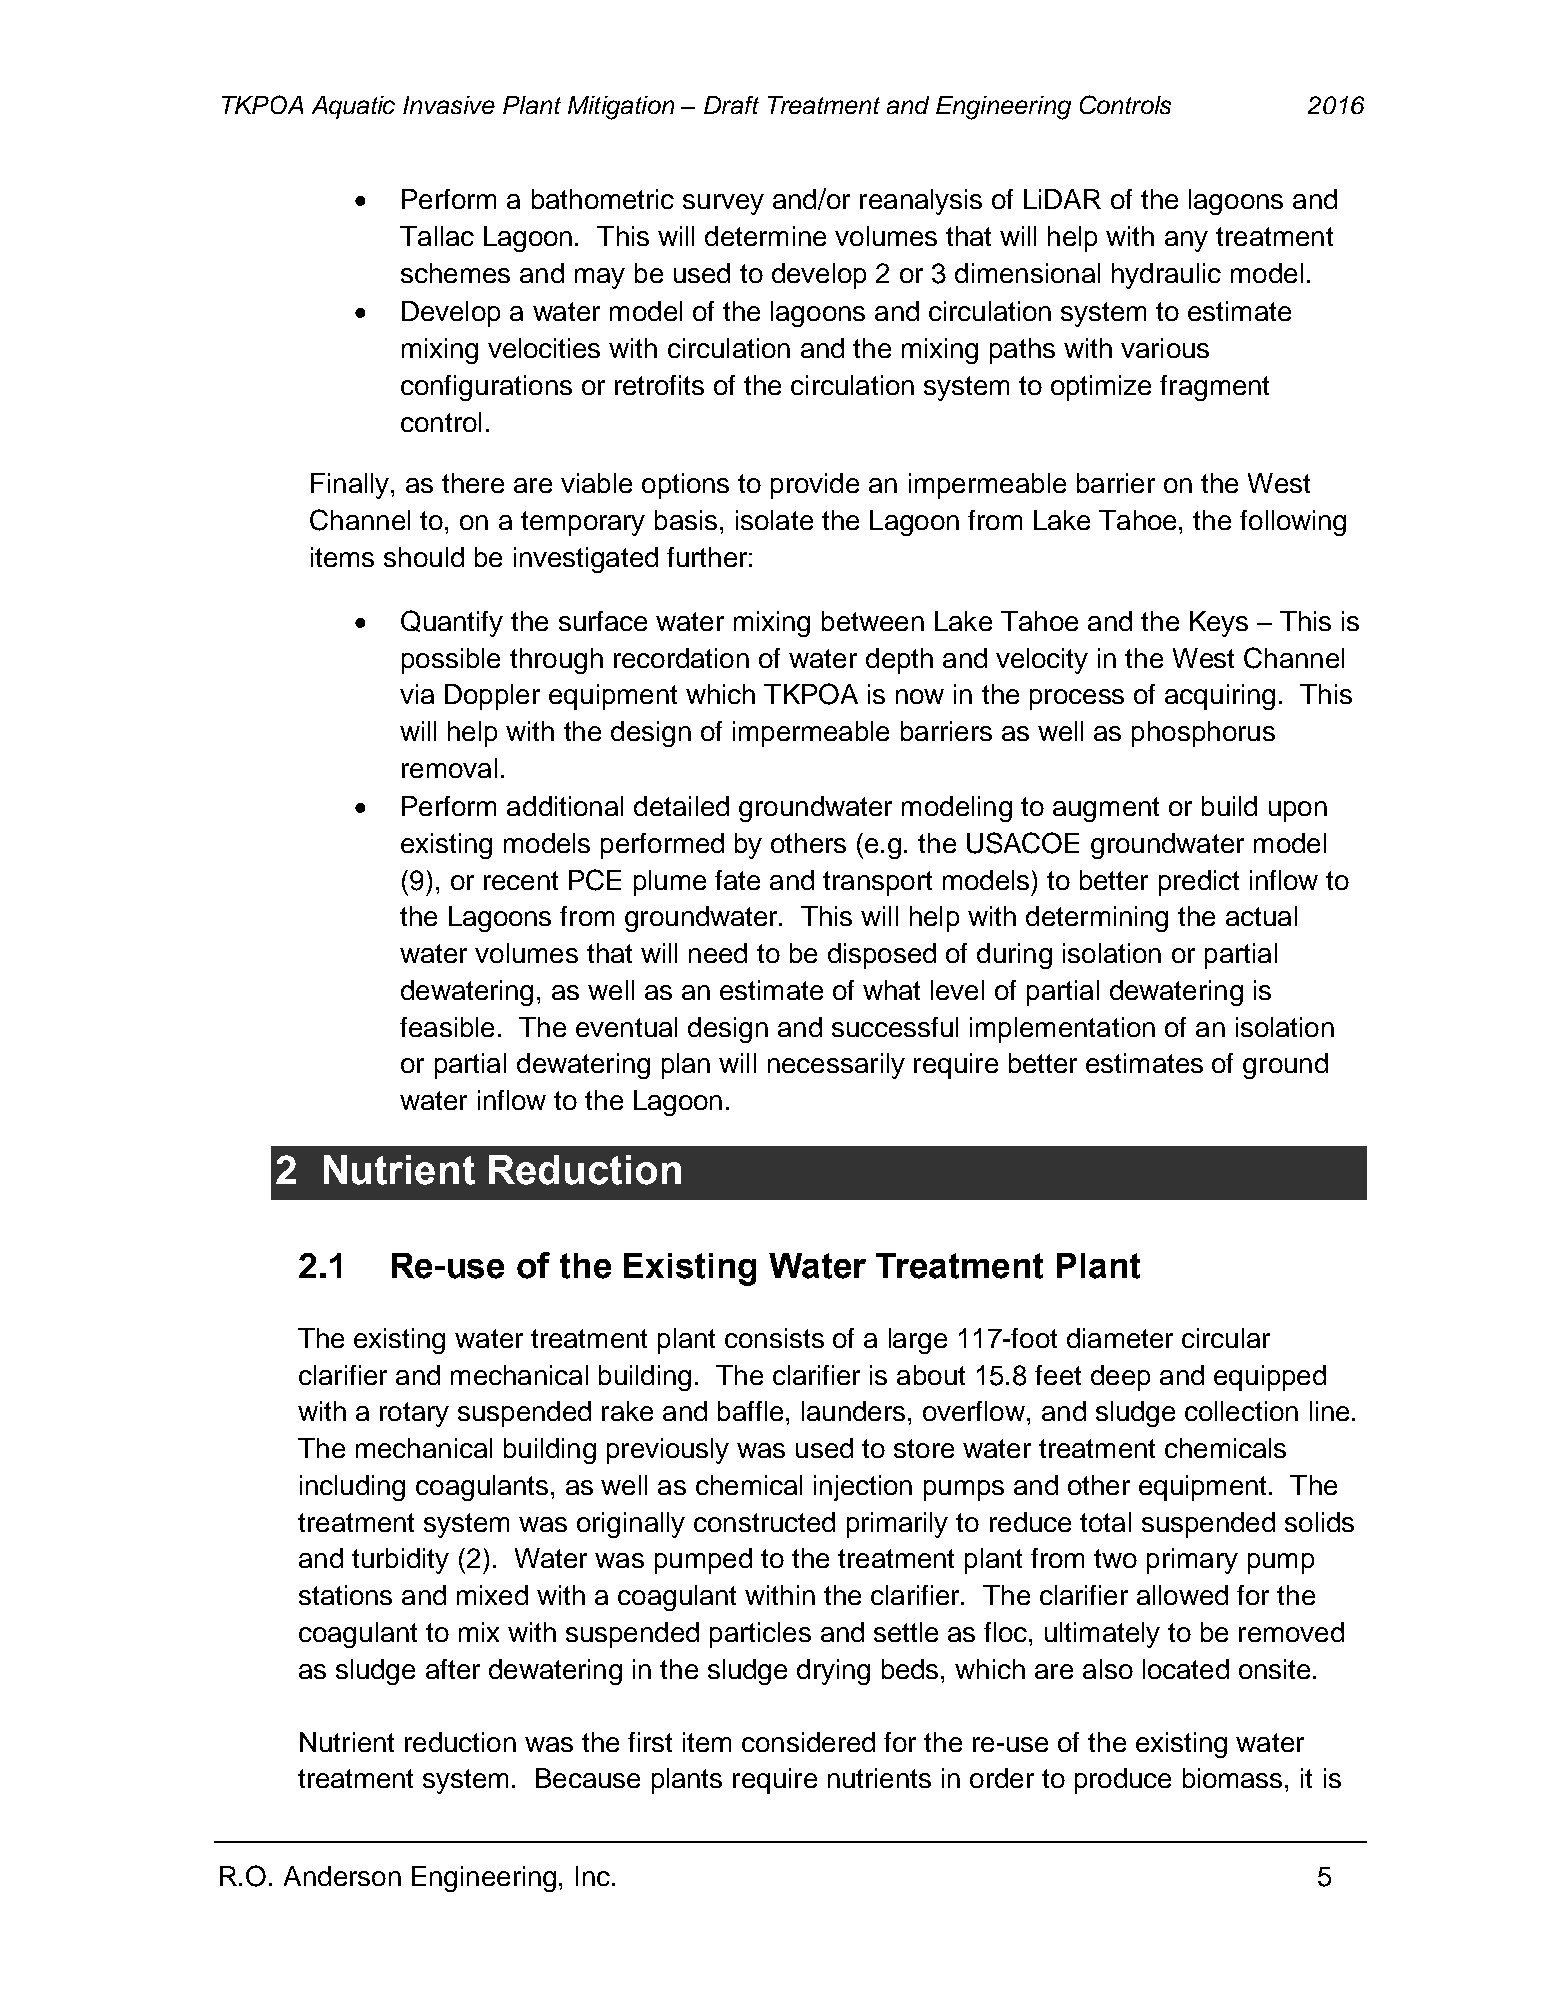  I want to click on any, so click(1186, 241).
